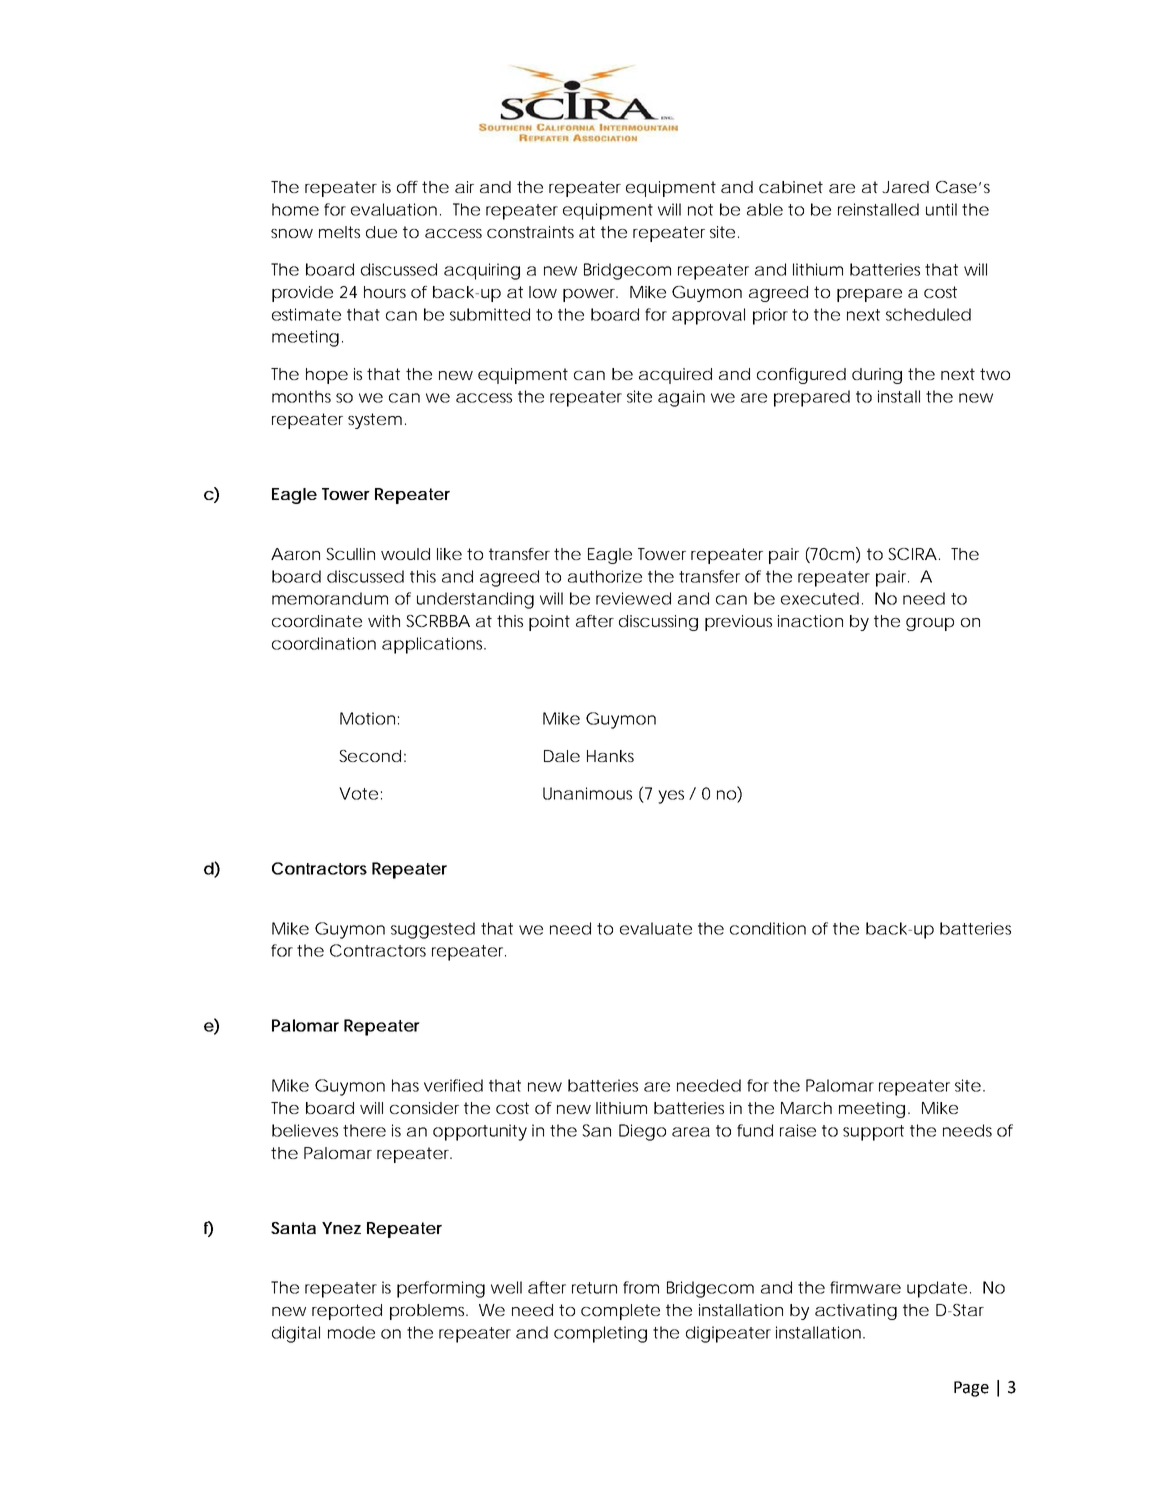 This screenshot has width=1152, height=1491. I want to click on point, so click(549, 623).
